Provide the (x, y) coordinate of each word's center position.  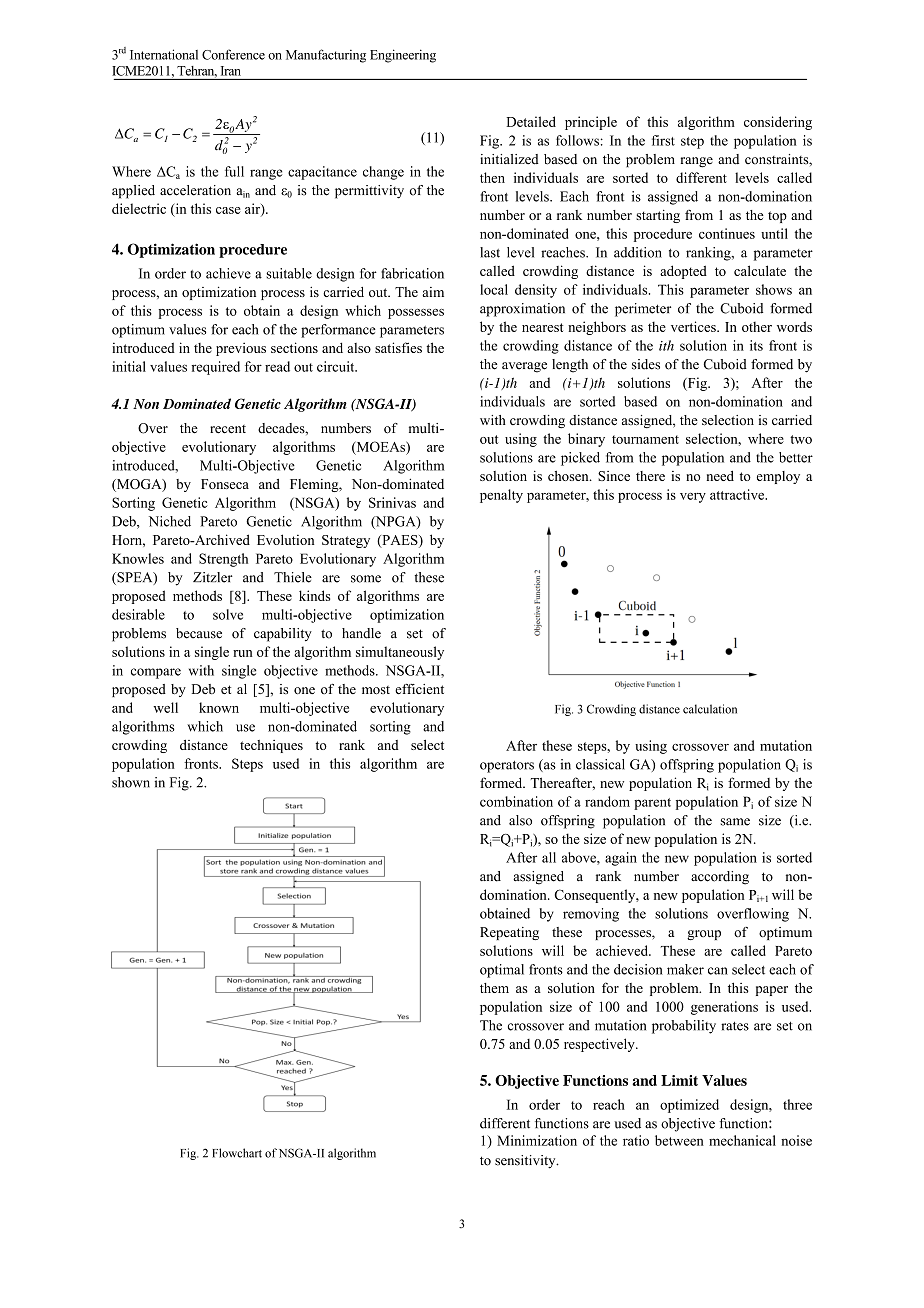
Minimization (537, 1140)
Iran (231, 71)
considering (778, 123)
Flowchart (237, 1153)
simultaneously (400, 653)
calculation (710, 709)
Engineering (403, 56)
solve (228, 614)
